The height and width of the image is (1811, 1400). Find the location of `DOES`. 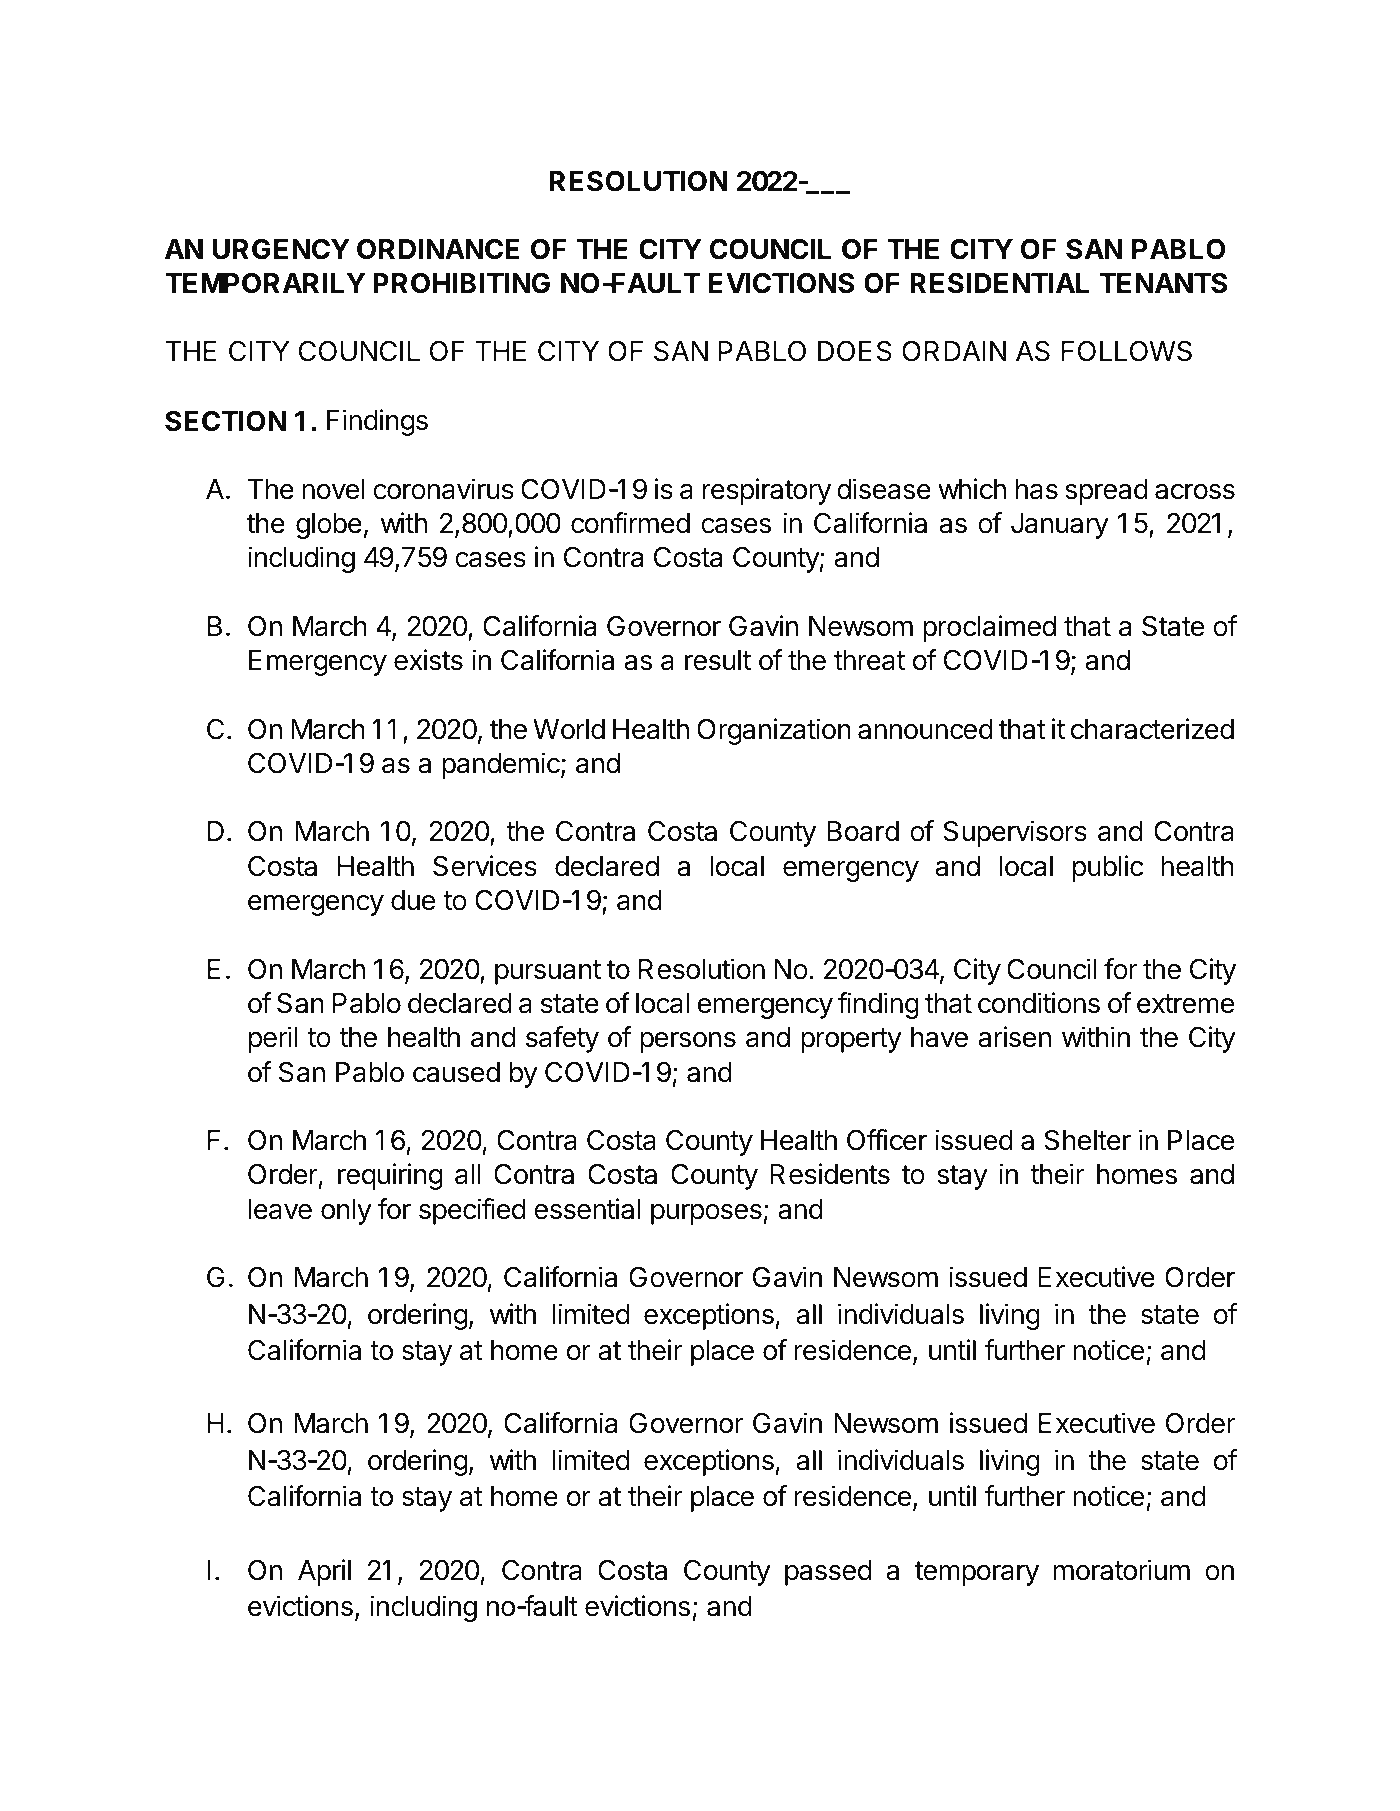

DOES is located at coordinates (855, 351).
